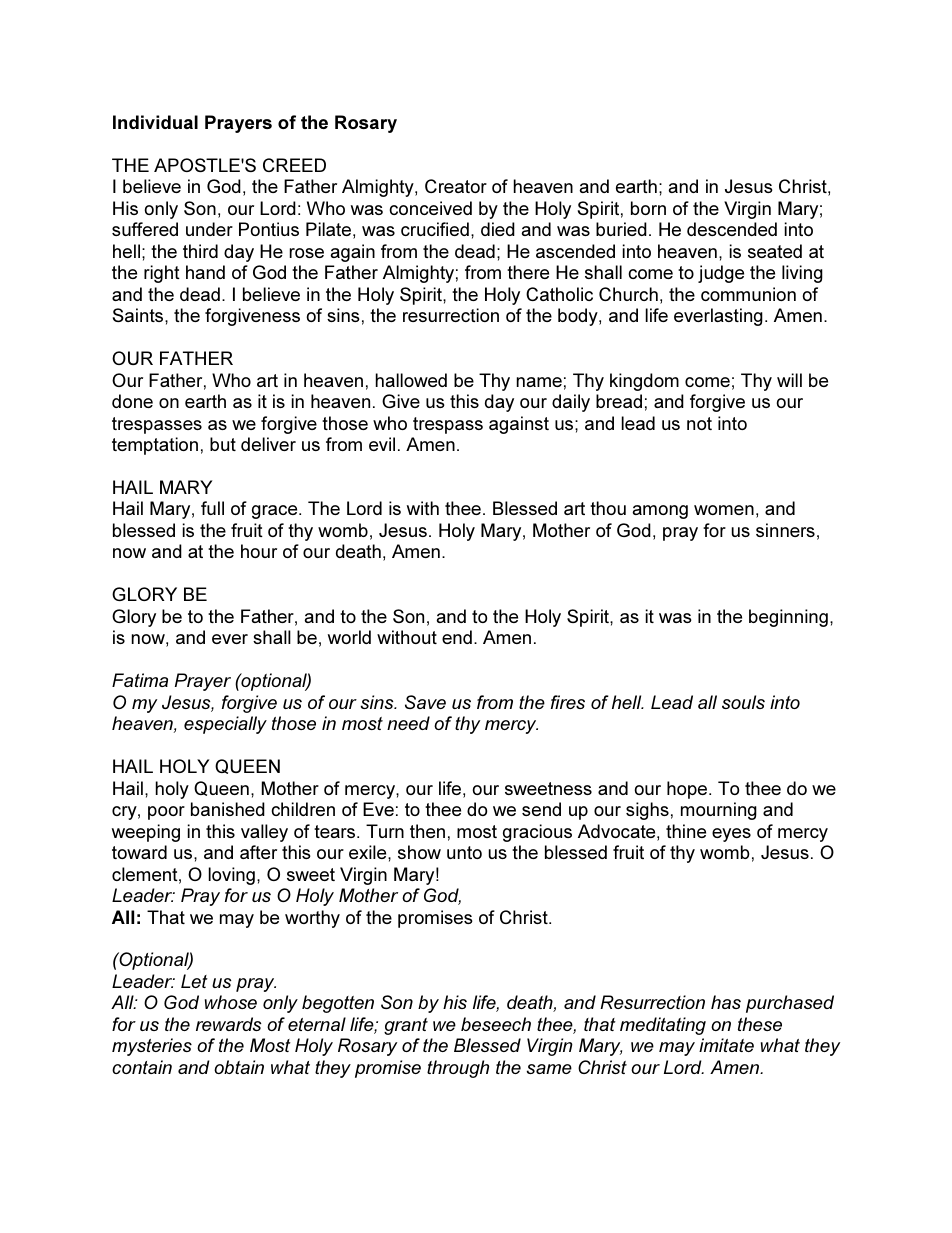 The height and width of the screenshot is (1233, 952). I want to click on Creator, so click(456, 186).
